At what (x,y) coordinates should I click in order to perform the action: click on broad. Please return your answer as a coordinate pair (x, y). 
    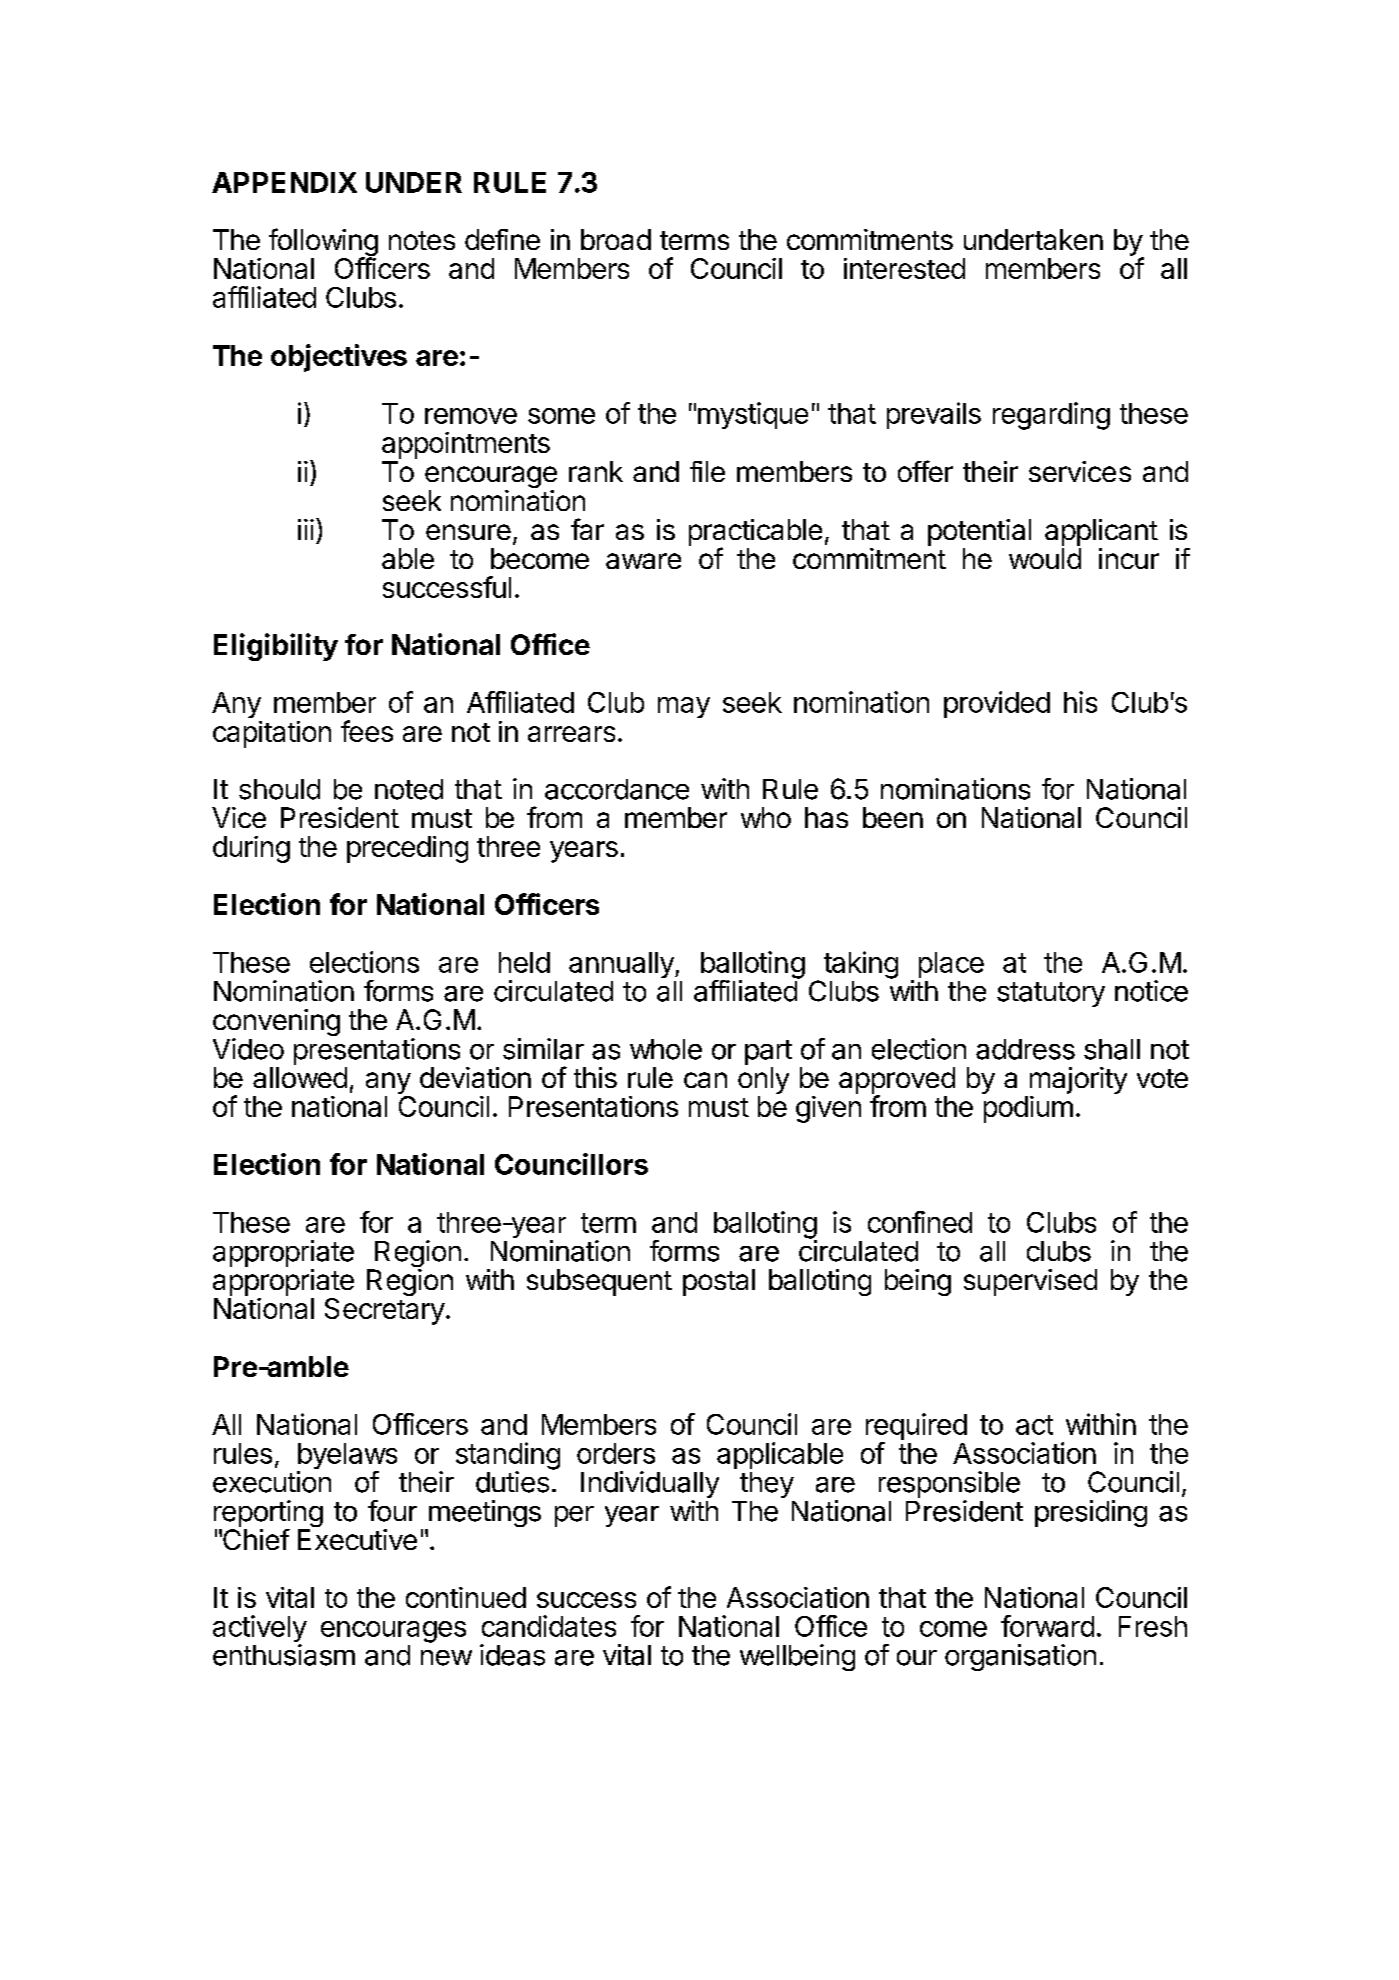
    Looking at the image, I should click on (616, 239).
